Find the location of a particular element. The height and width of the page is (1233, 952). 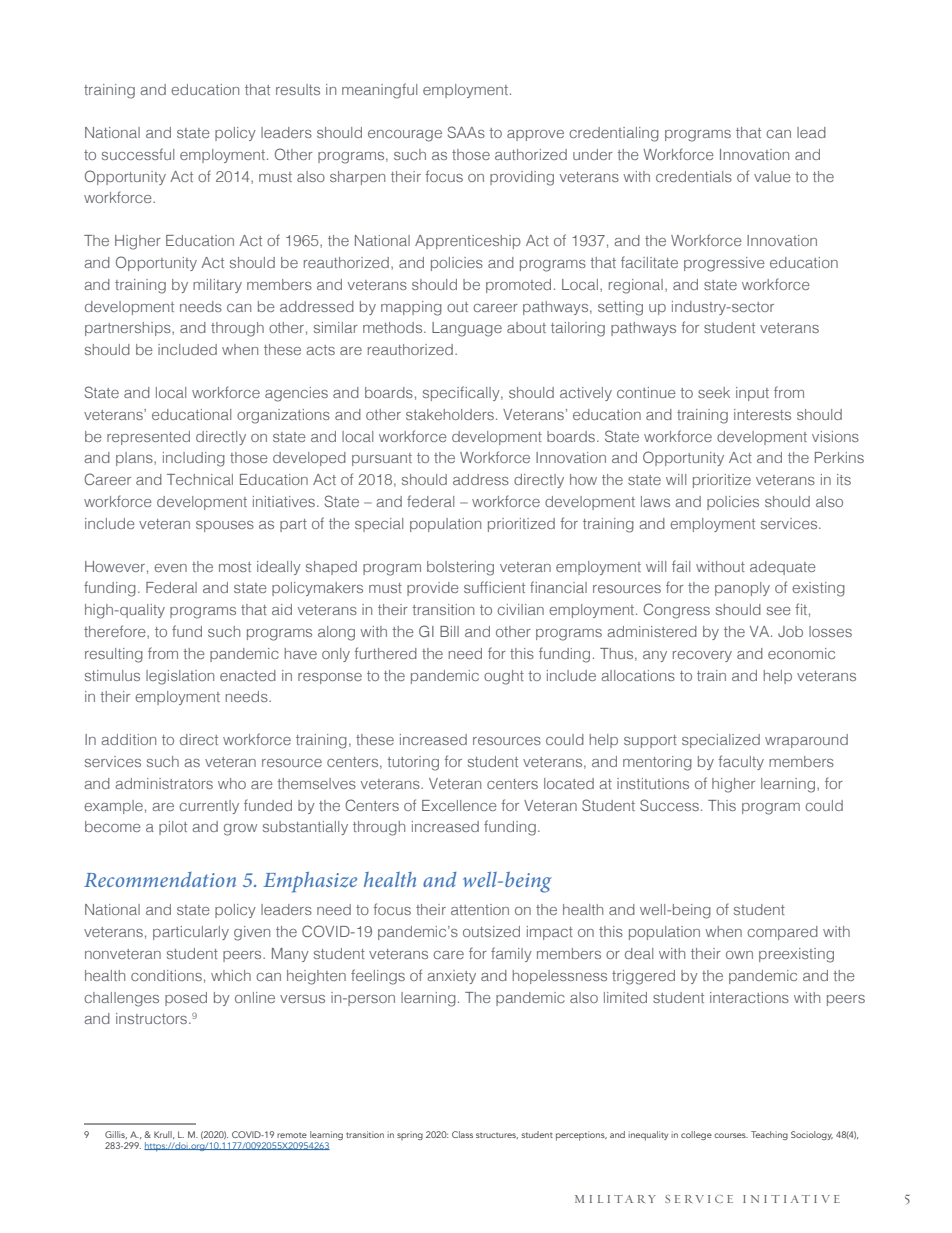

value is located at coordinates (772, 176).
